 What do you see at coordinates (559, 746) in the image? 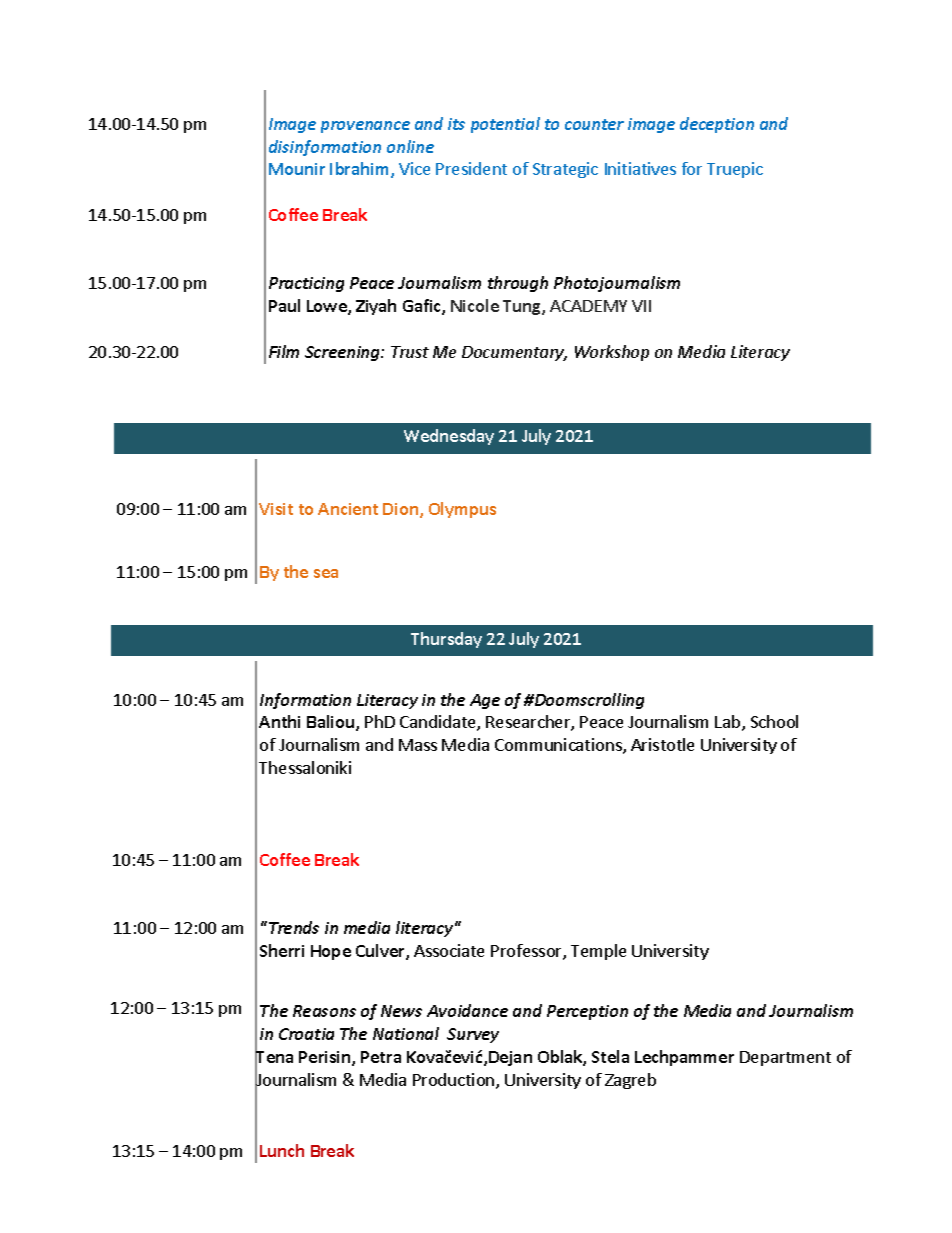
I see `Communications` at bounding box center [559, 746].
